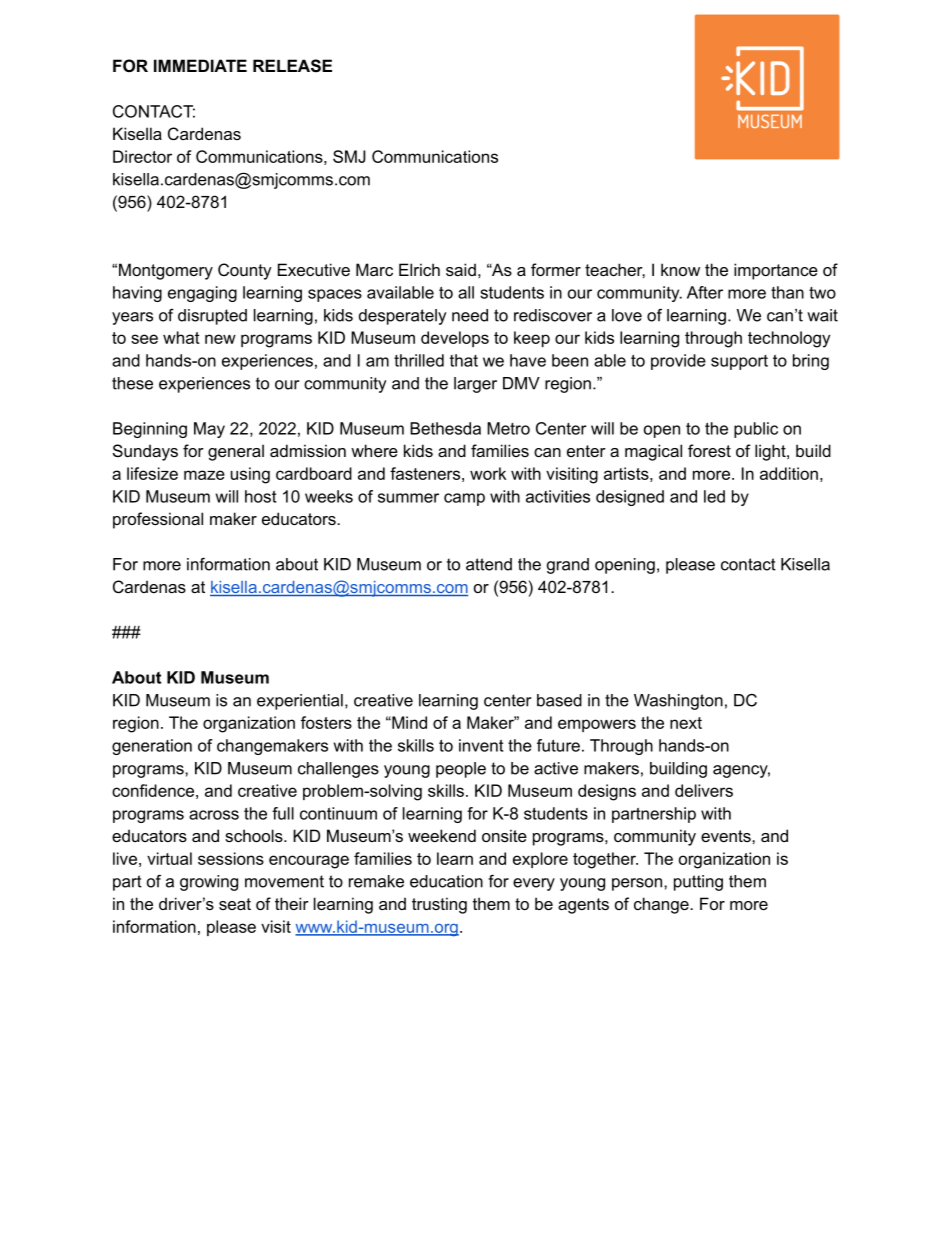  What do you see at coordinates (776, 271) in the screenshot?
I see `importance` at bounding box center [776, 271].
